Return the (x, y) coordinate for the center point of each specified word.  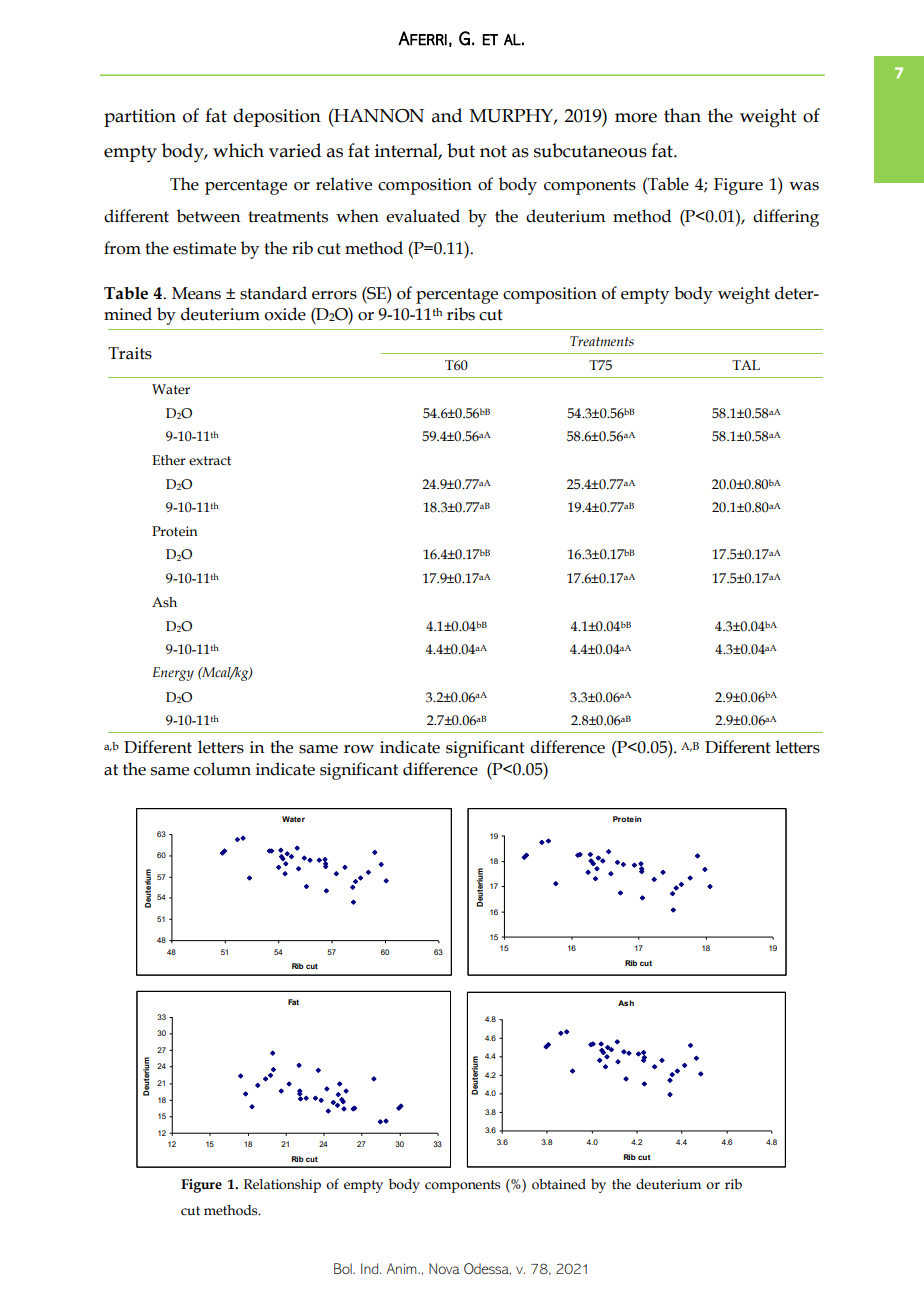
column (222, 769)
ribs (461, 314)
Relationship (282, 1186)
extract (210, 461)
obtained (559, 1184)
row (359, 749)
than (682, 115)
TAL (746, 365)
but (461, 150)
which (238, 150)
